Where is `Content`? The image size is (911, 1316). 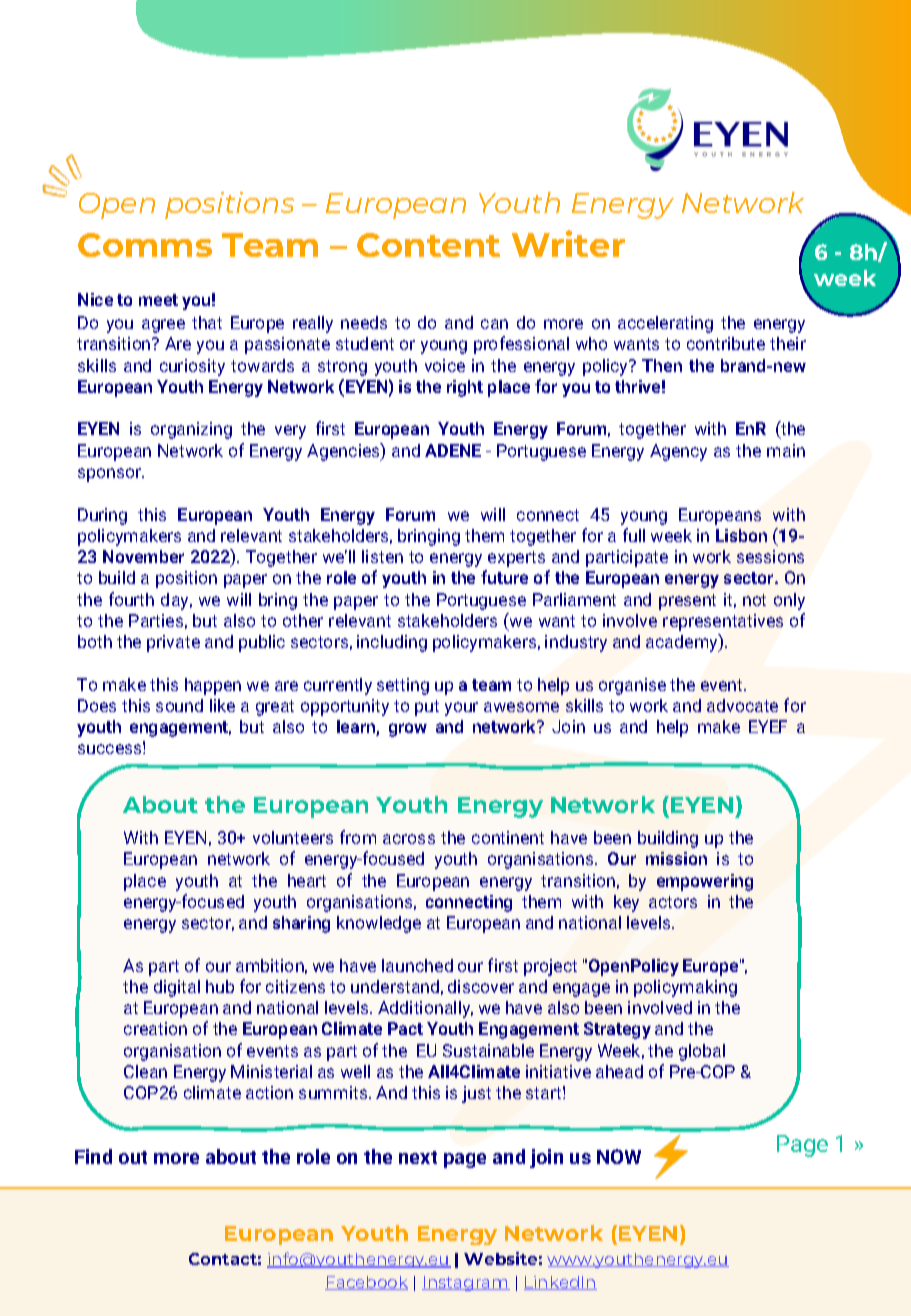 Content is located at coordinates (428, 245).
